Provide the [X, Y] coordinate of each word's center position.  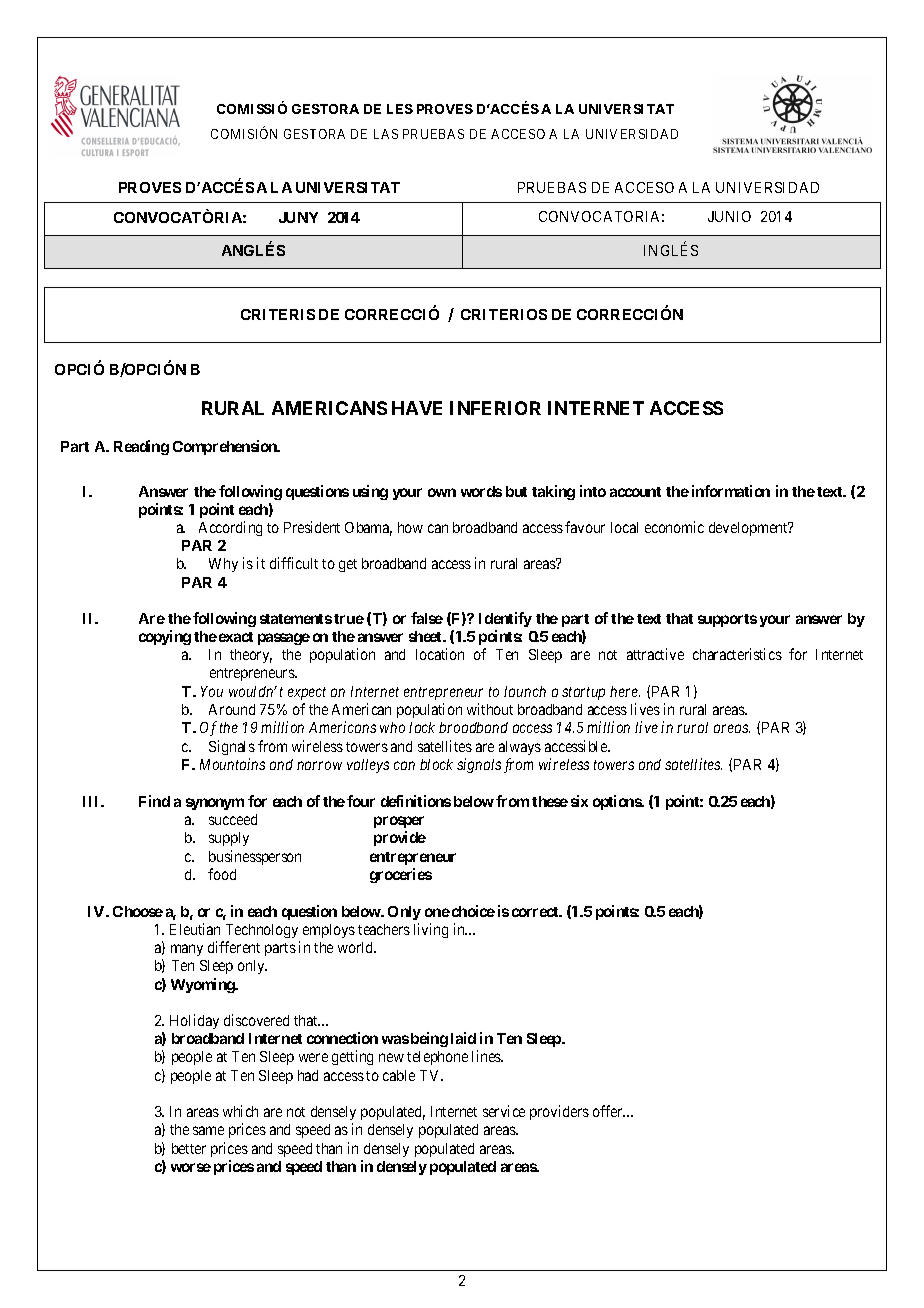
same [208, 1130]
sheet [426, 636]
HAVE [417, 408]
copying [165, 637]
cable [399, 1075]
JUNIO [729, 216]
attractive [655, 654]
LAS [386, 134]
